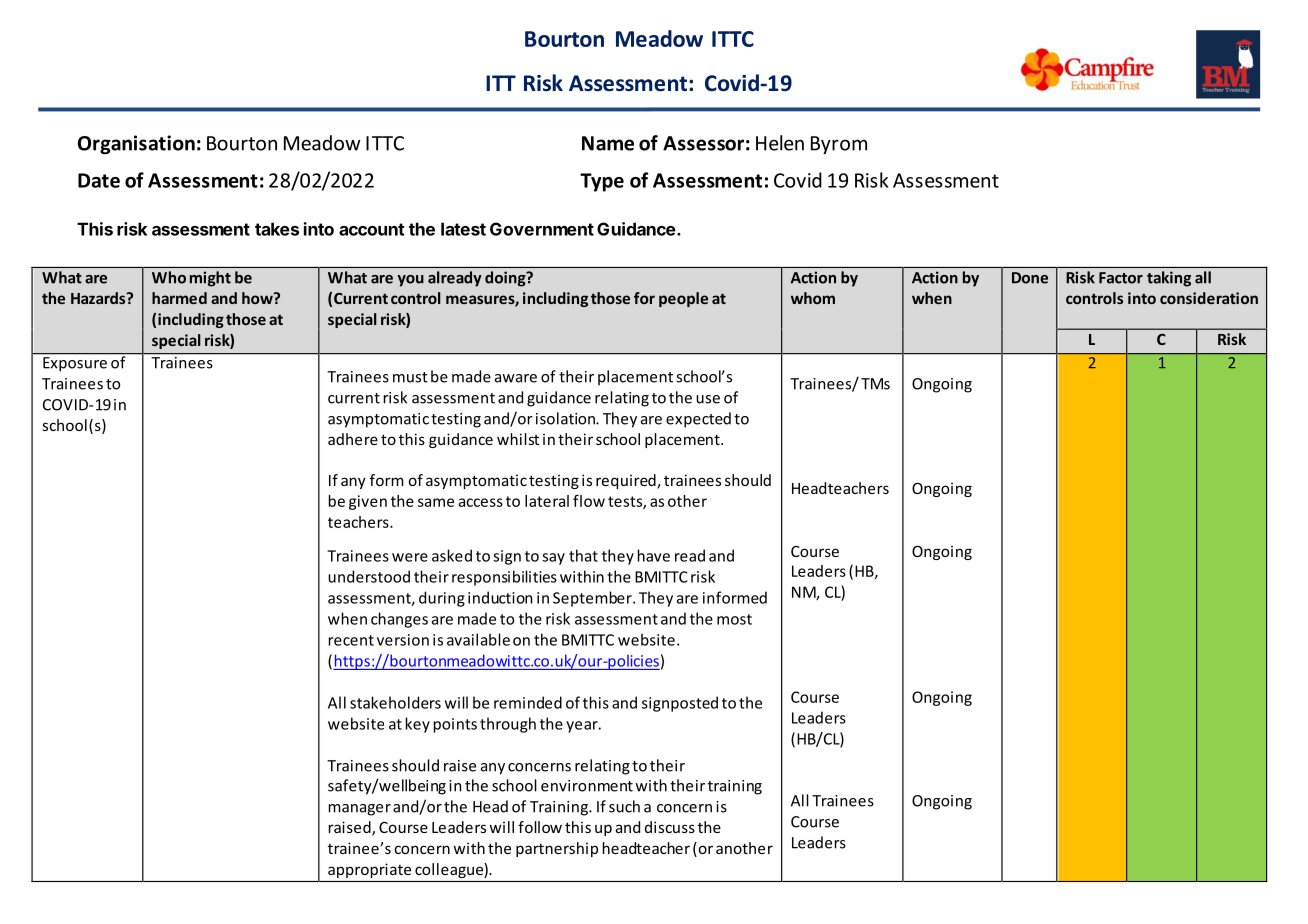  What do you see at coordinates (351, 640) in the screenshot?
I see `recent` at bounding box center [351, 640].
